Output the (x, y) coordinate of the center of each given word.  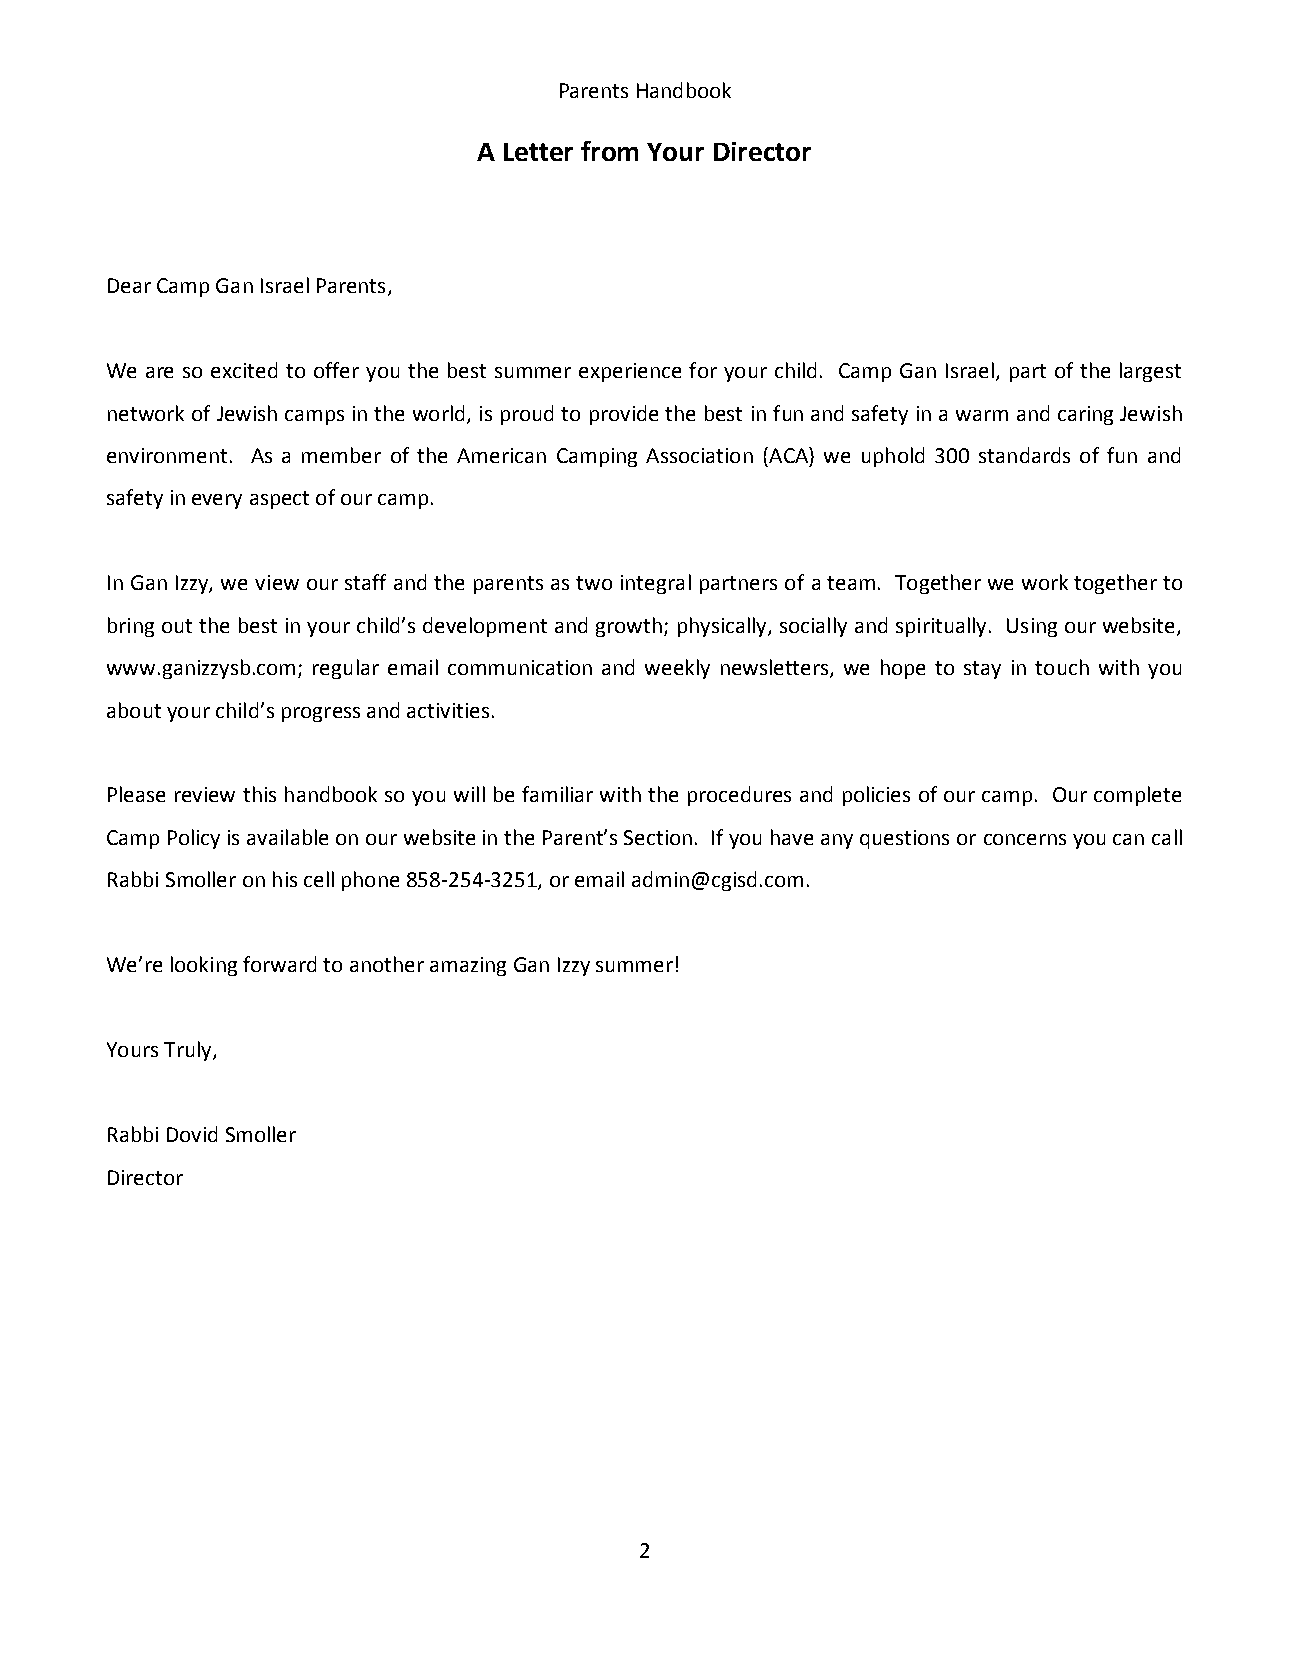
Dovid (192, 1134)
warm (982, 415)
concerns (1025, 839)
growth (629, 627)
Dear (129, 285)
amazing (468, 966)
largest (1150, 372)
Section (658, 837)
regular (346, 669)
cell (319, 879)
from (609, 151)
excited (244, 370)
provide (624, 415)
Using (1032, 627)
